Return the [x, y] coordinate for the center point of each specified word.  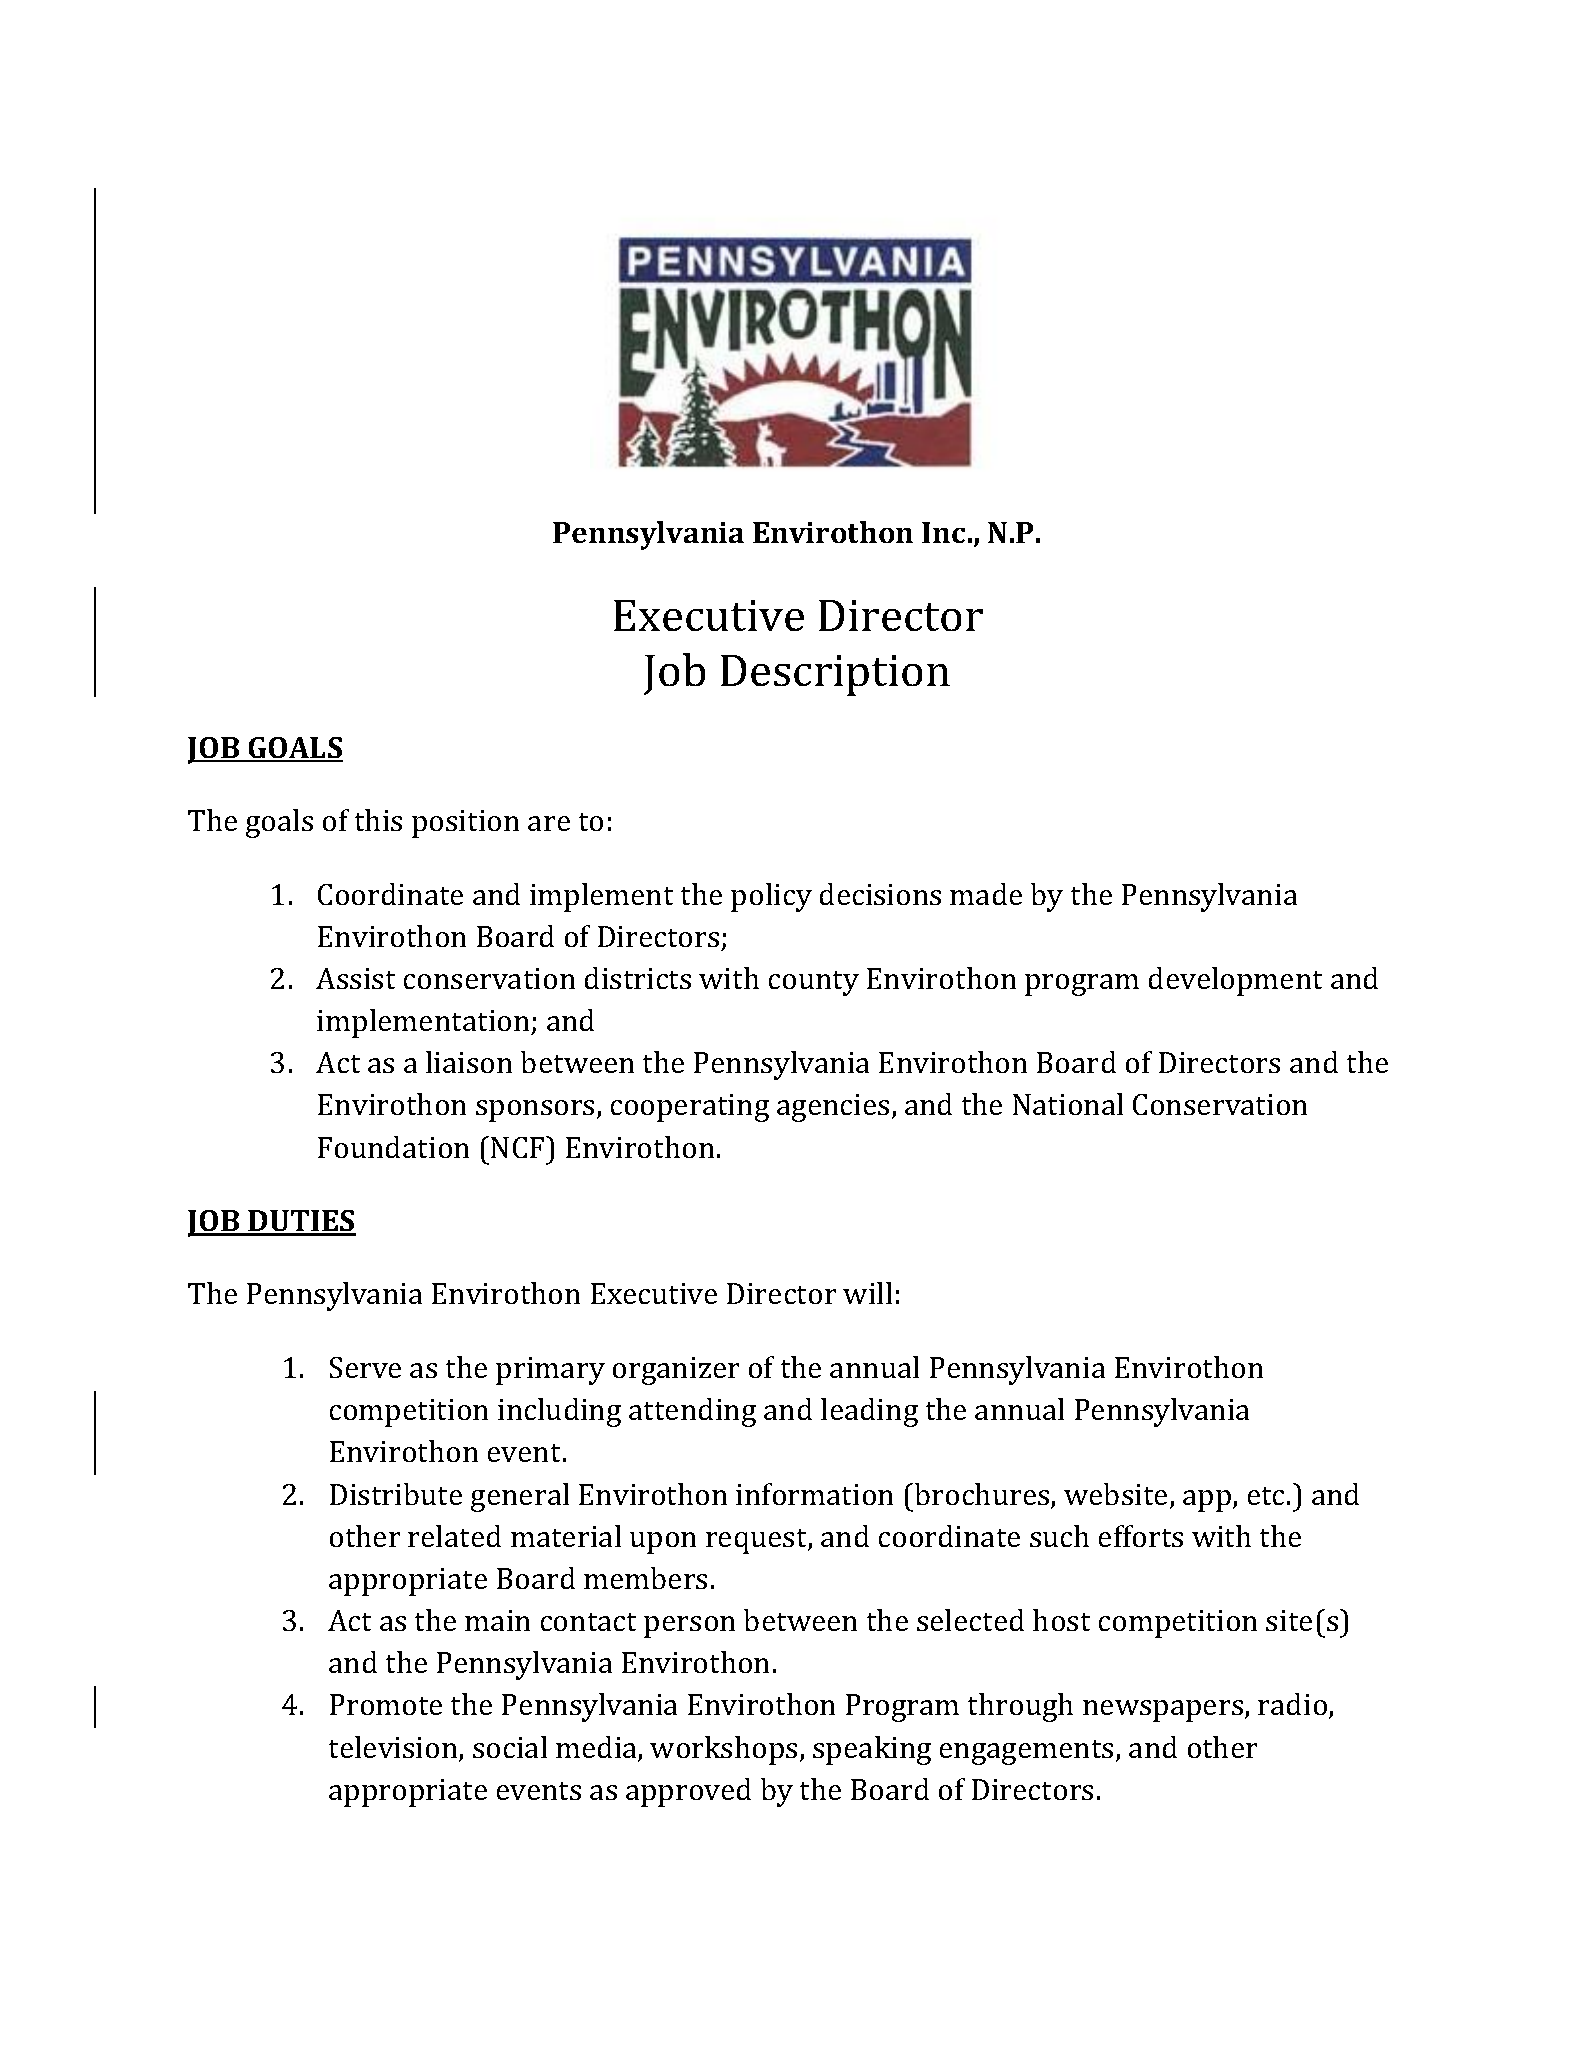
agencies [833, 1108]
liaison [469, 1062]
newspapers [1164, 1711]
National [1068, 1104]
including [559, 1412]
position [465, 824]
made [986, 894]
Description [835, 675]
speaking [872, 1750]
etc [1266, 1496]
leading [869, 1412]
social [510, 1747]
